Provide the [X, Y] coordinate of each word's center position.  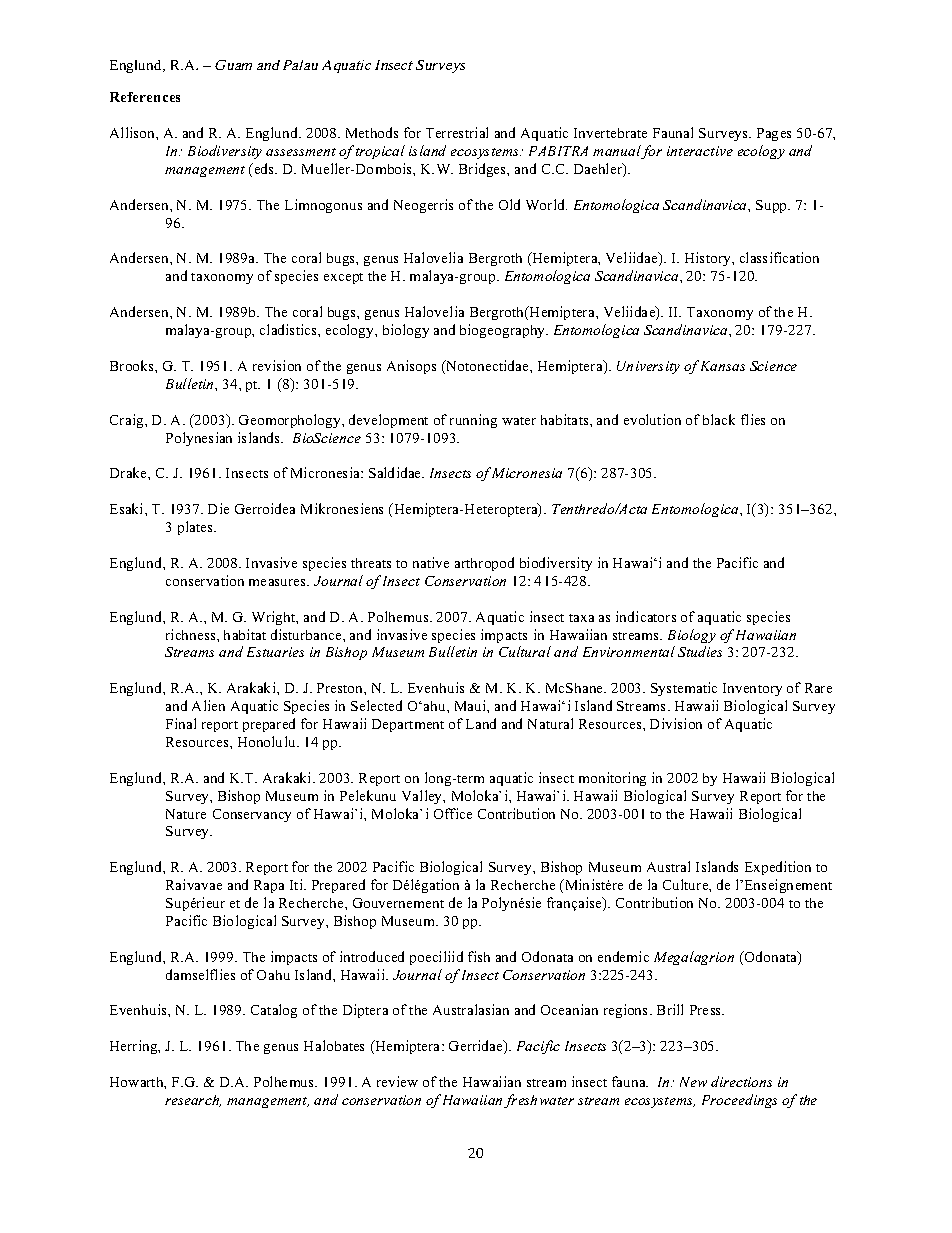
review [397, 1081]
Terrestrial [457, 132]
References [145, 97]
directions [741, 1081]
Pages [774, 134]
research [193, 1101]
